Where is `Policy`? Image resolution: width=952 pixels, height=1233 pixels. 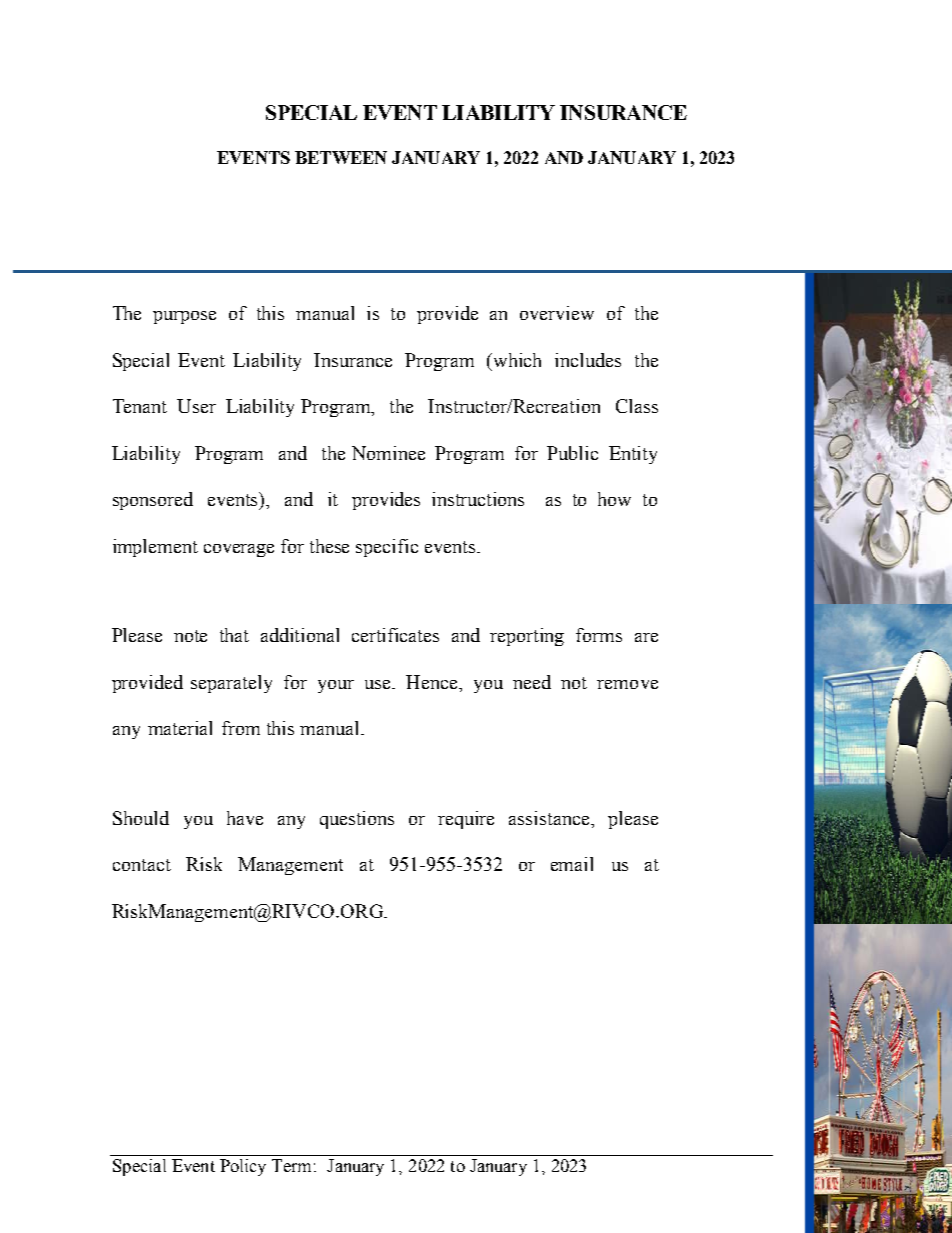
Policy is located at coordinates (243, 1167).
